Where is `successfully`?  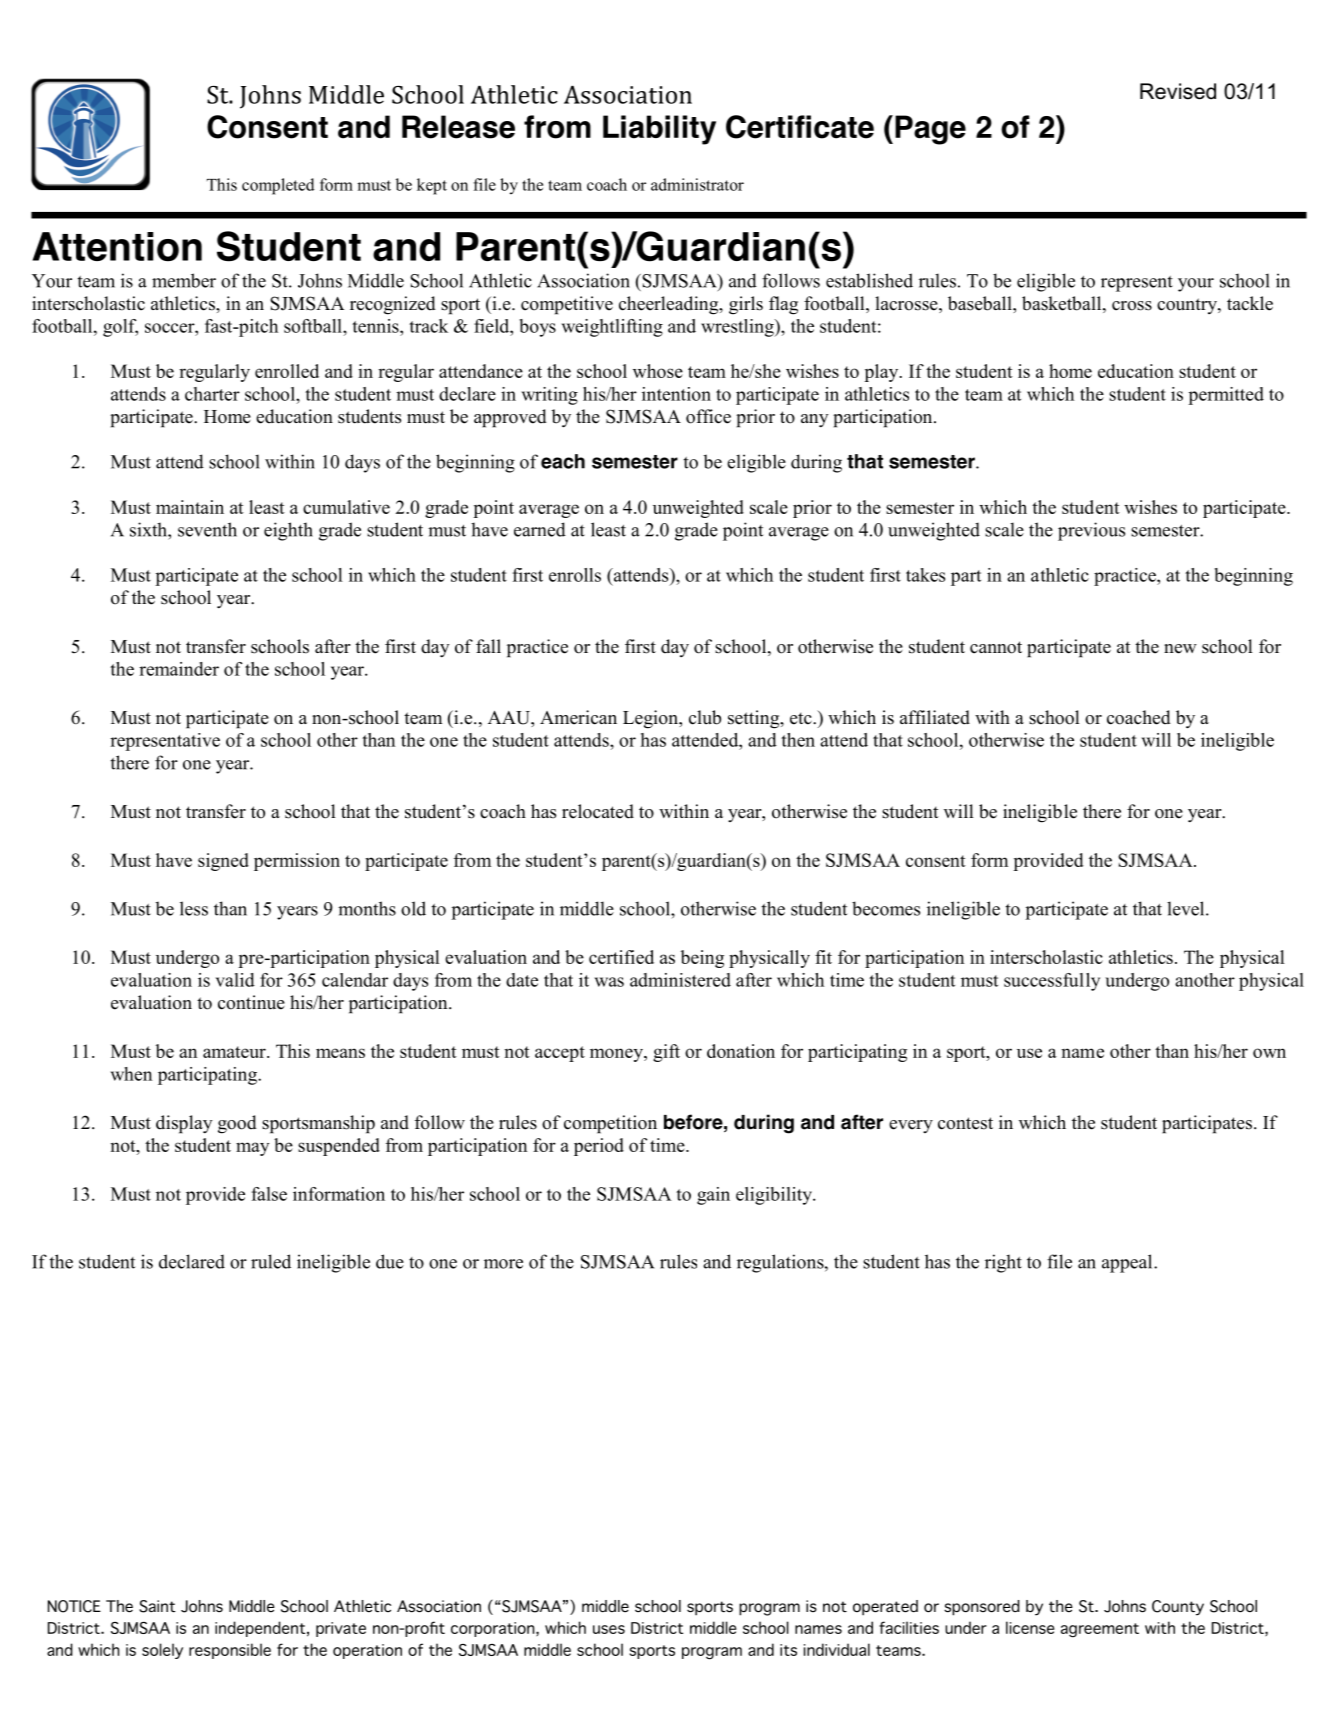 successfully is located at coordinates (1052, 982).
